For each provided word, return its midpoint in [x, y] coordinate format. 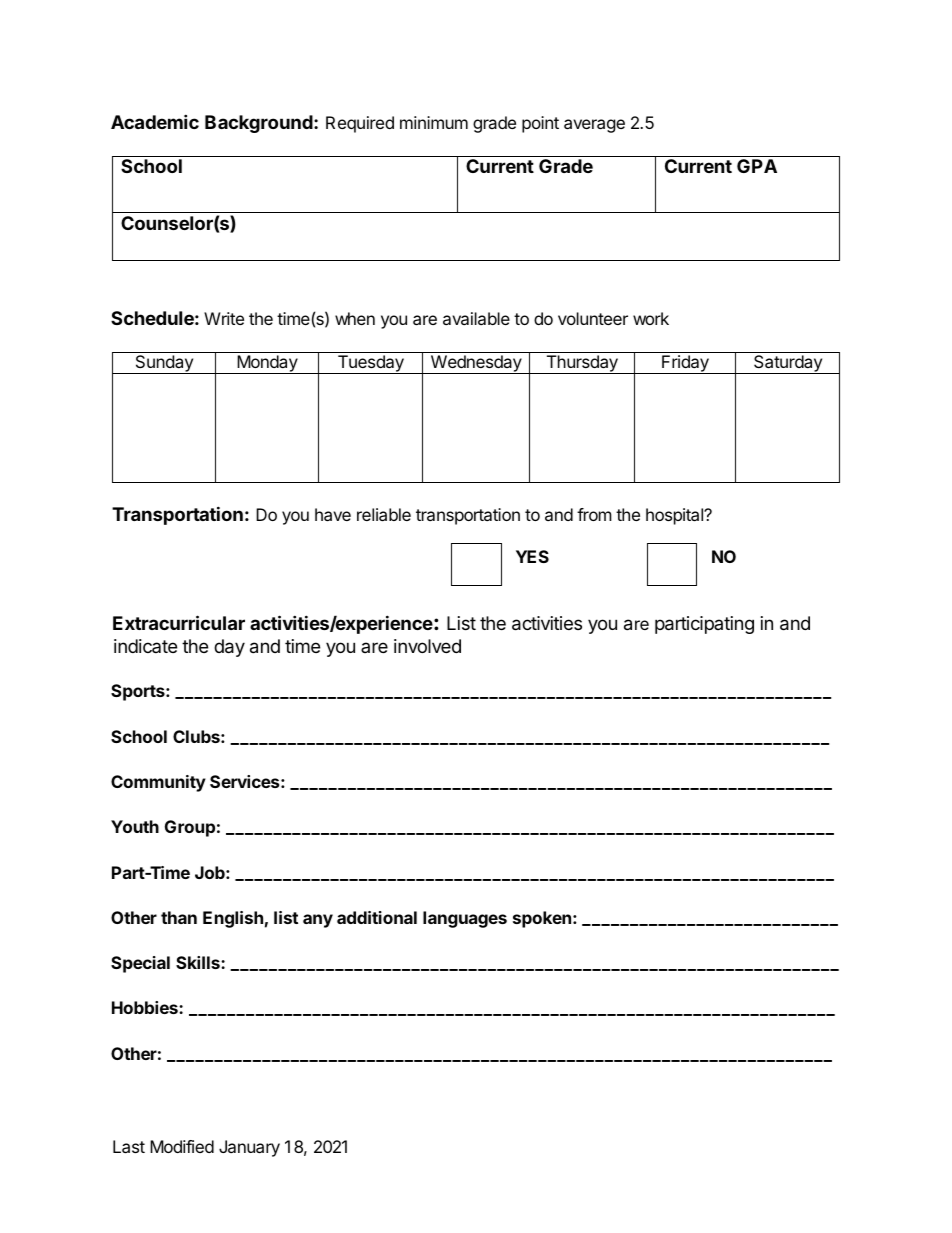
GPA [757, 166]
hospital [675, 516]
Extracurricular [179, 622]
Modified [182, 1146]
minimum [434, 122]
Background [260, 124]
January [249, 1148]
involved [427, 646]
